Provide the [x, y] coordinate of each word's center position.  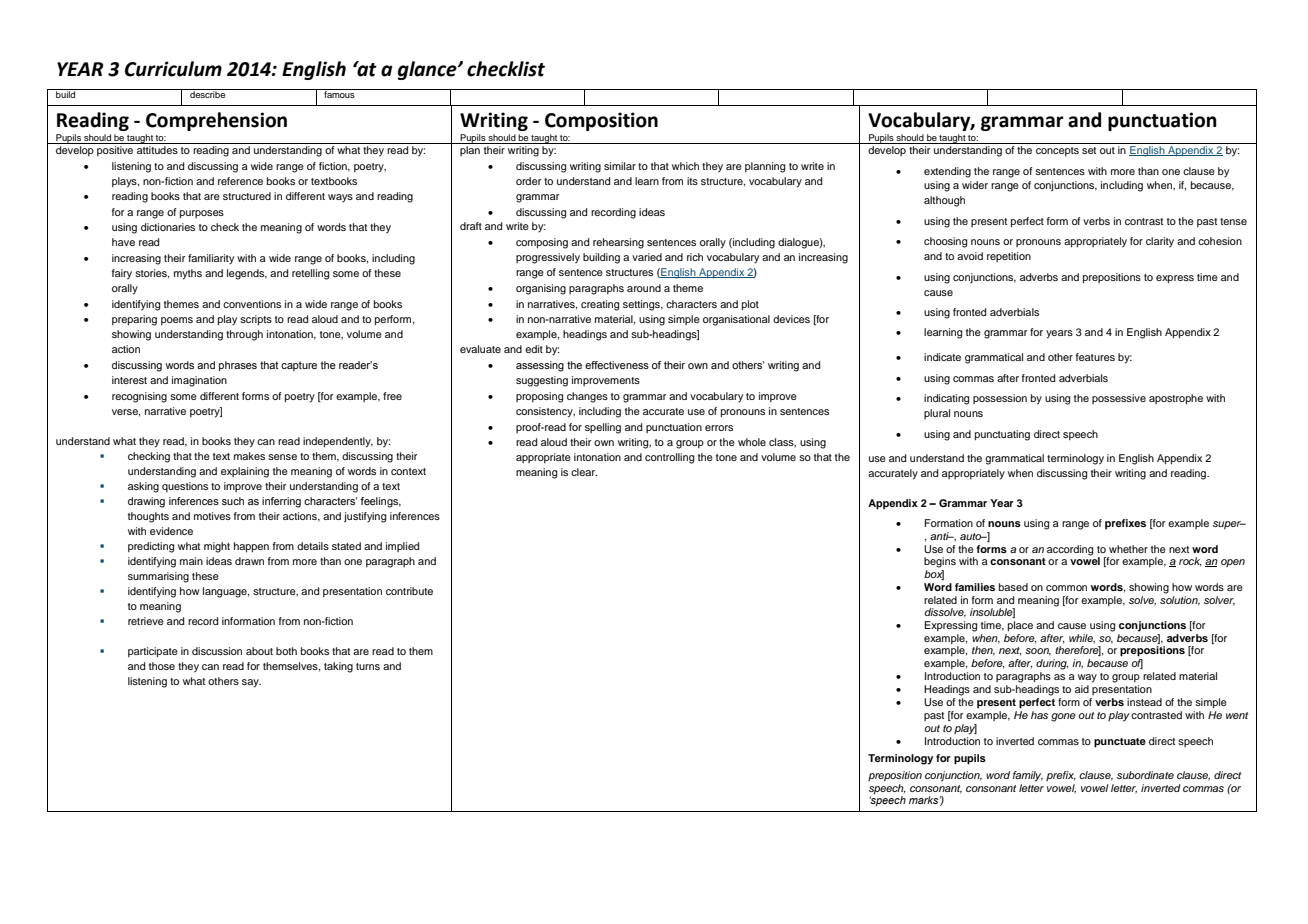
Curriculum [173, 69]
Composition [601, 121]
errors [719, 428]
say [251, 683]
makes [249, 456]
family [1028, 776]
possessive [1119, 399]
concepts [1057, 151]
